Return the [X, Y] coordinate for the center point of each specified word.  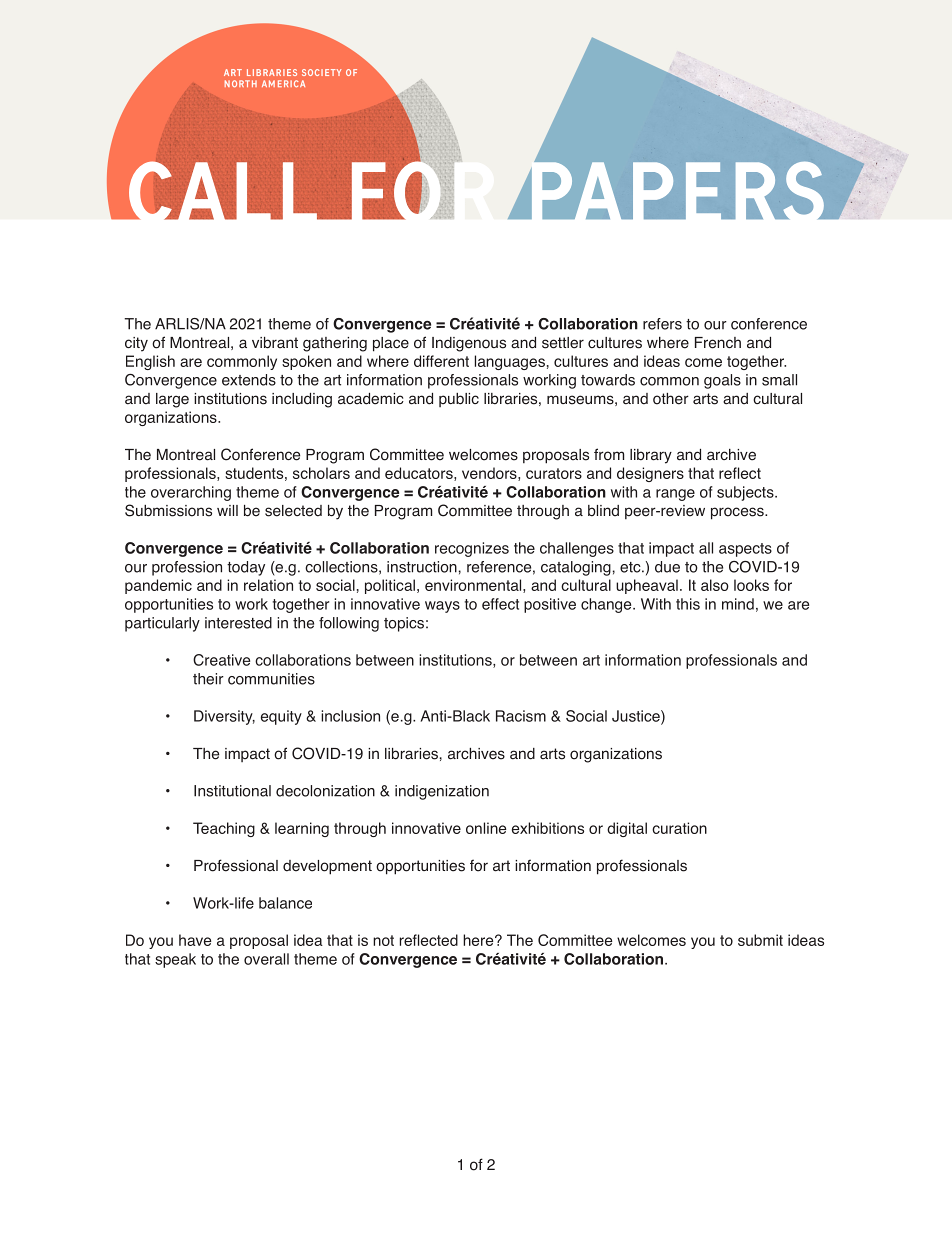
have [195, 940]
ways [442, 607]
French [718, 343]
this [688, 604]
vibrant [275, 343]
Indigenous [469, 344]
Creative [221, 660]
